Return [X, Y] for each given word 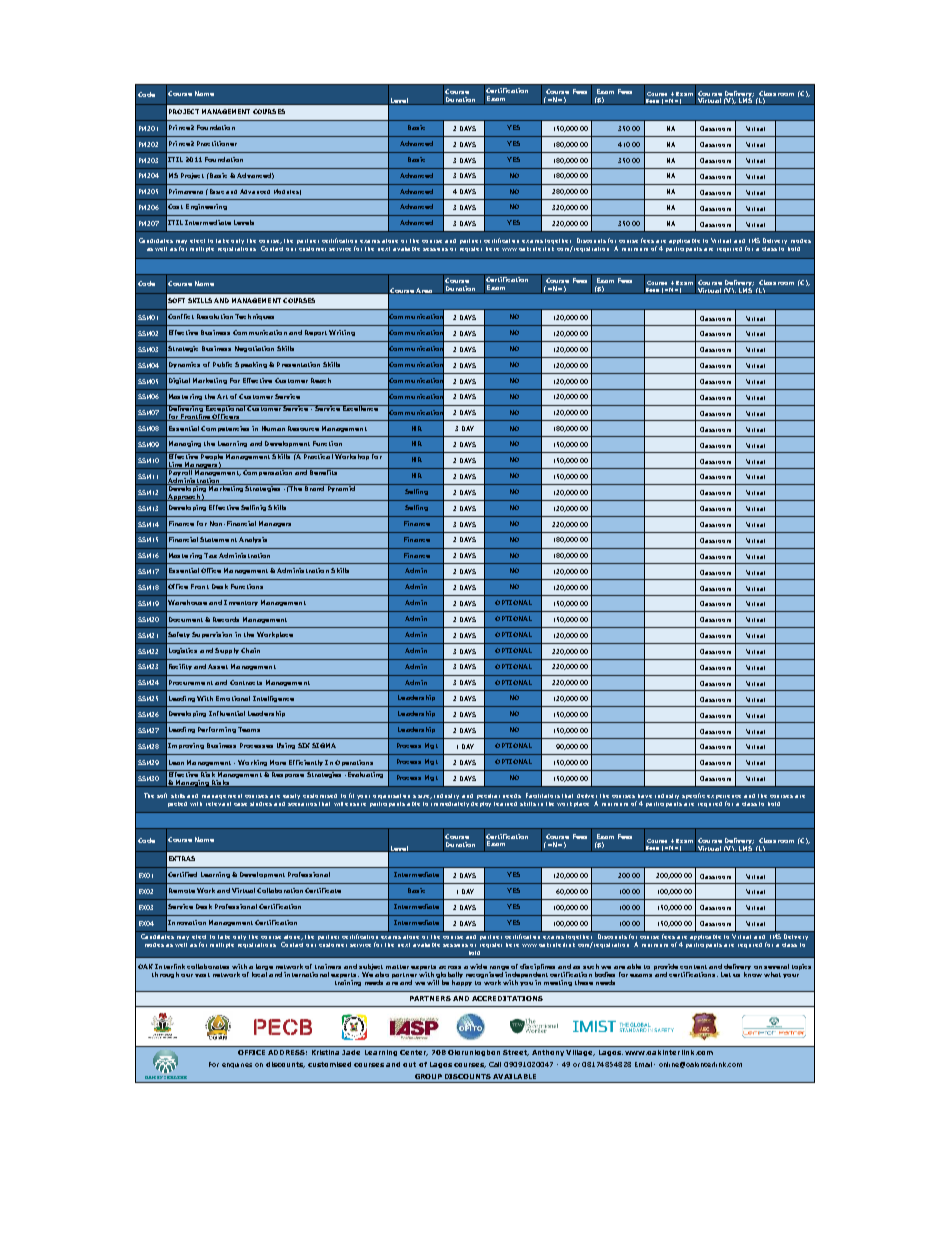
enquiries [237, 1065]
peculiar [488, 796]
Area [424, 291]
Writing [342, 333]
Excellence [361, 408]
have [645, 796]
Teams [249, 729]
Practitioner [217, 143]
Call [495, 1064]
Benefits [324, 471]
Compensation [268, 472]
